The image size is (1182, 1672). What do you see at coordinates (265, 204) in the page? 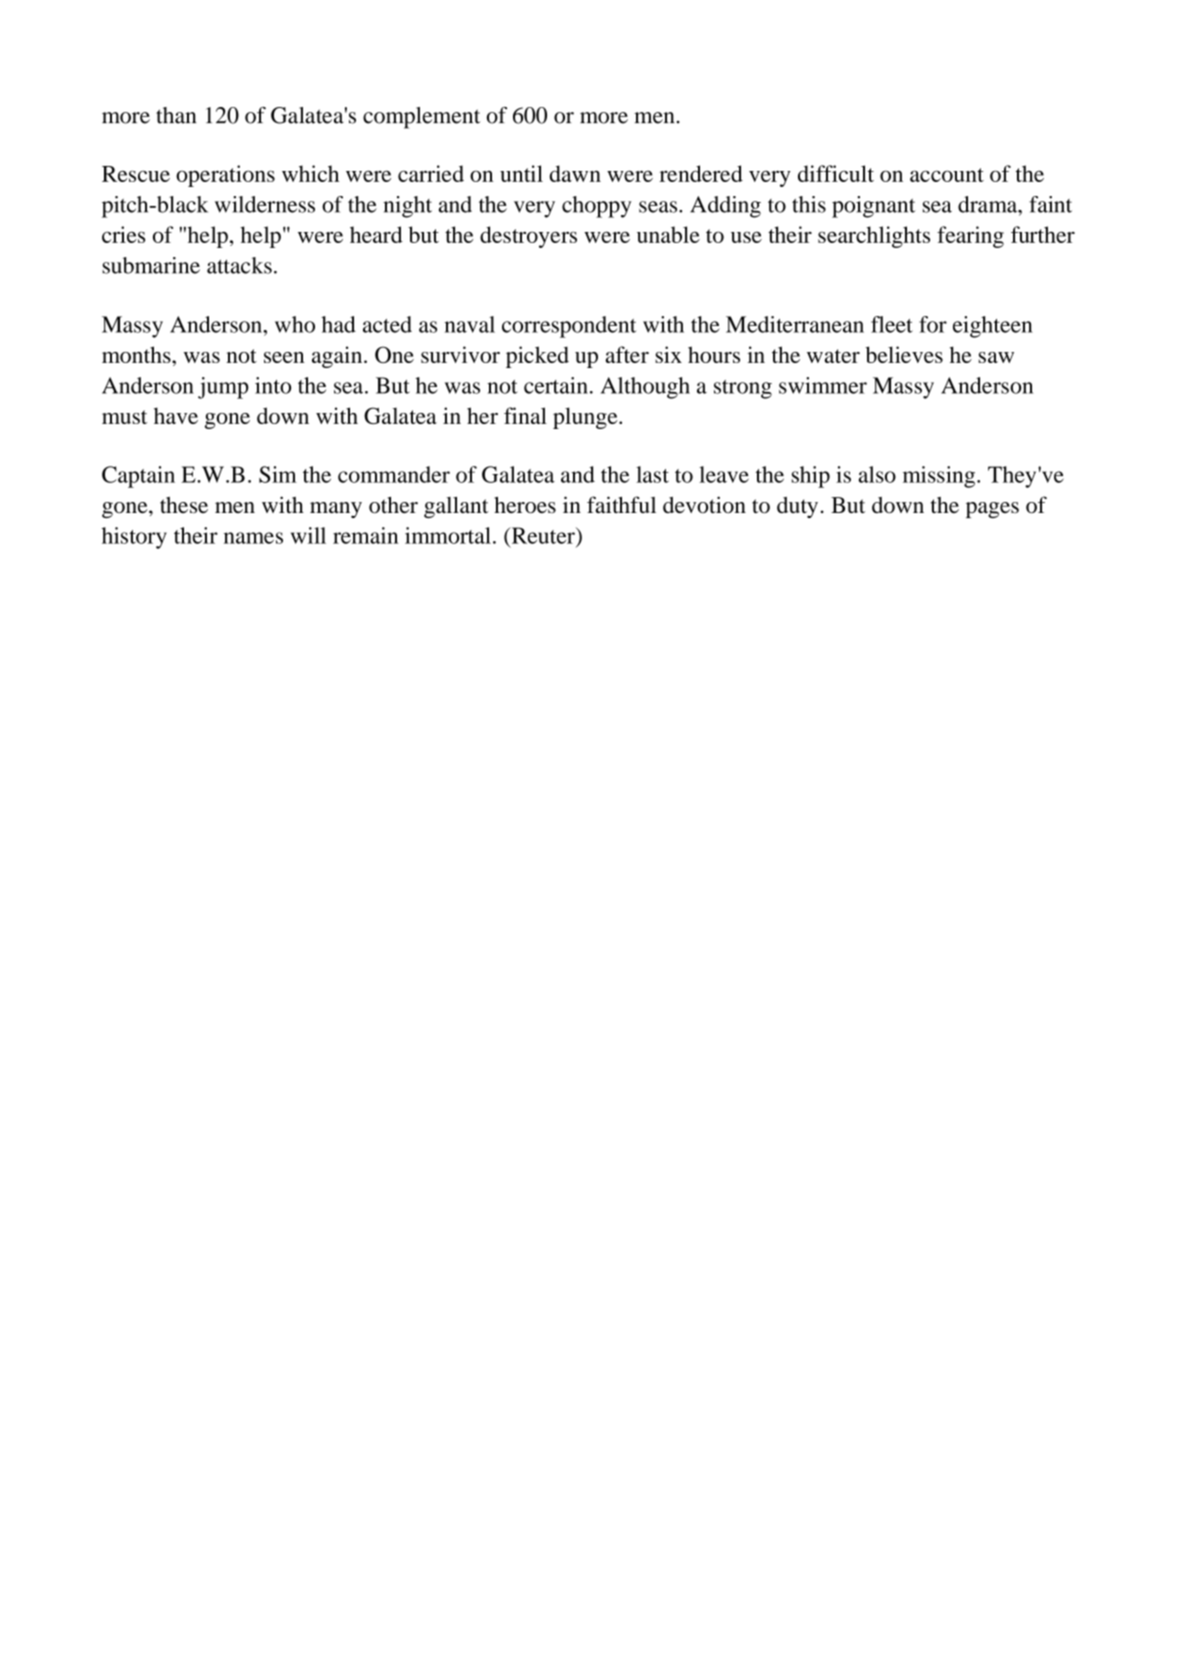
I see `wilderness` at bounding box center [265, 204].
